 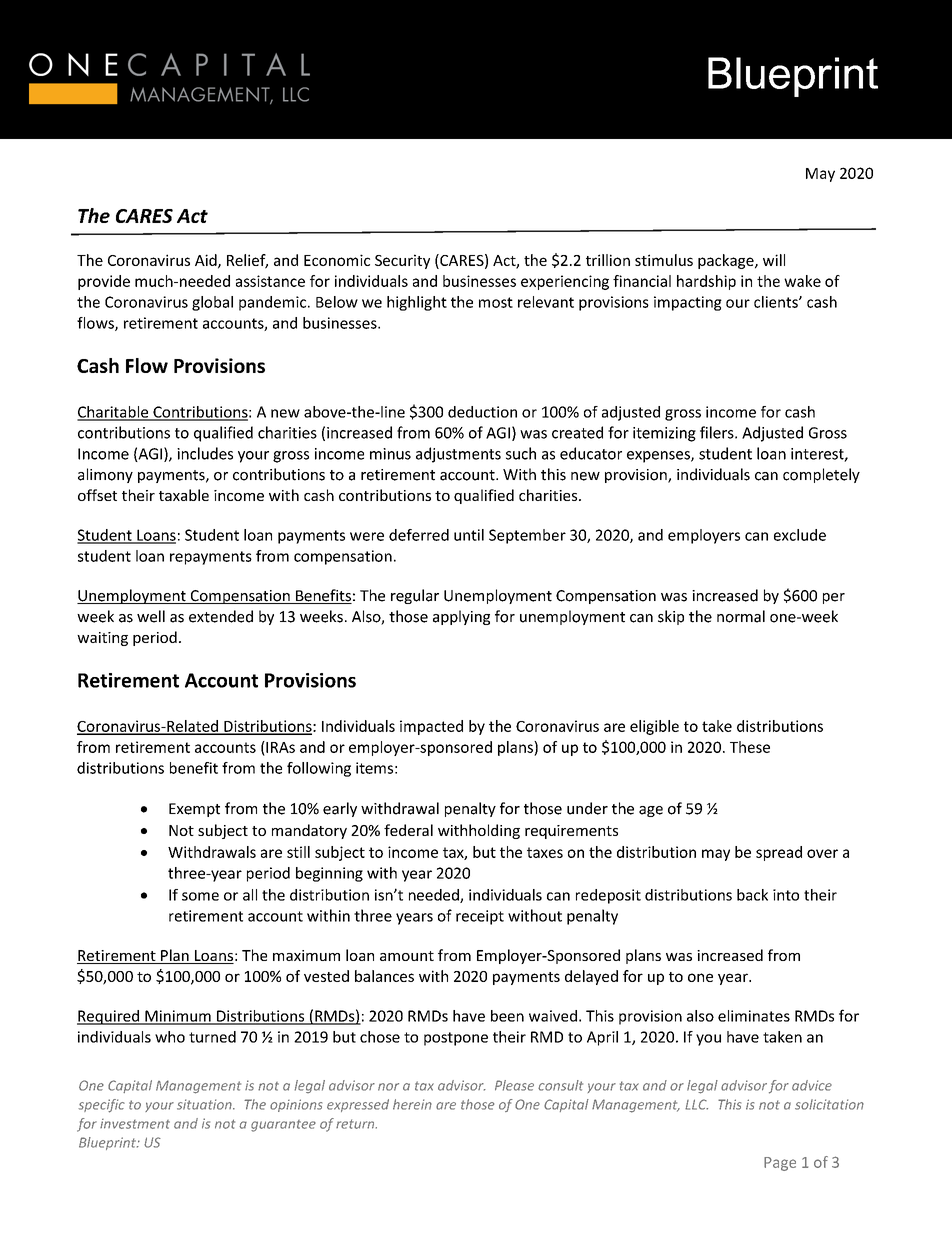 I want to click on most, so click(x=496, y=302).
